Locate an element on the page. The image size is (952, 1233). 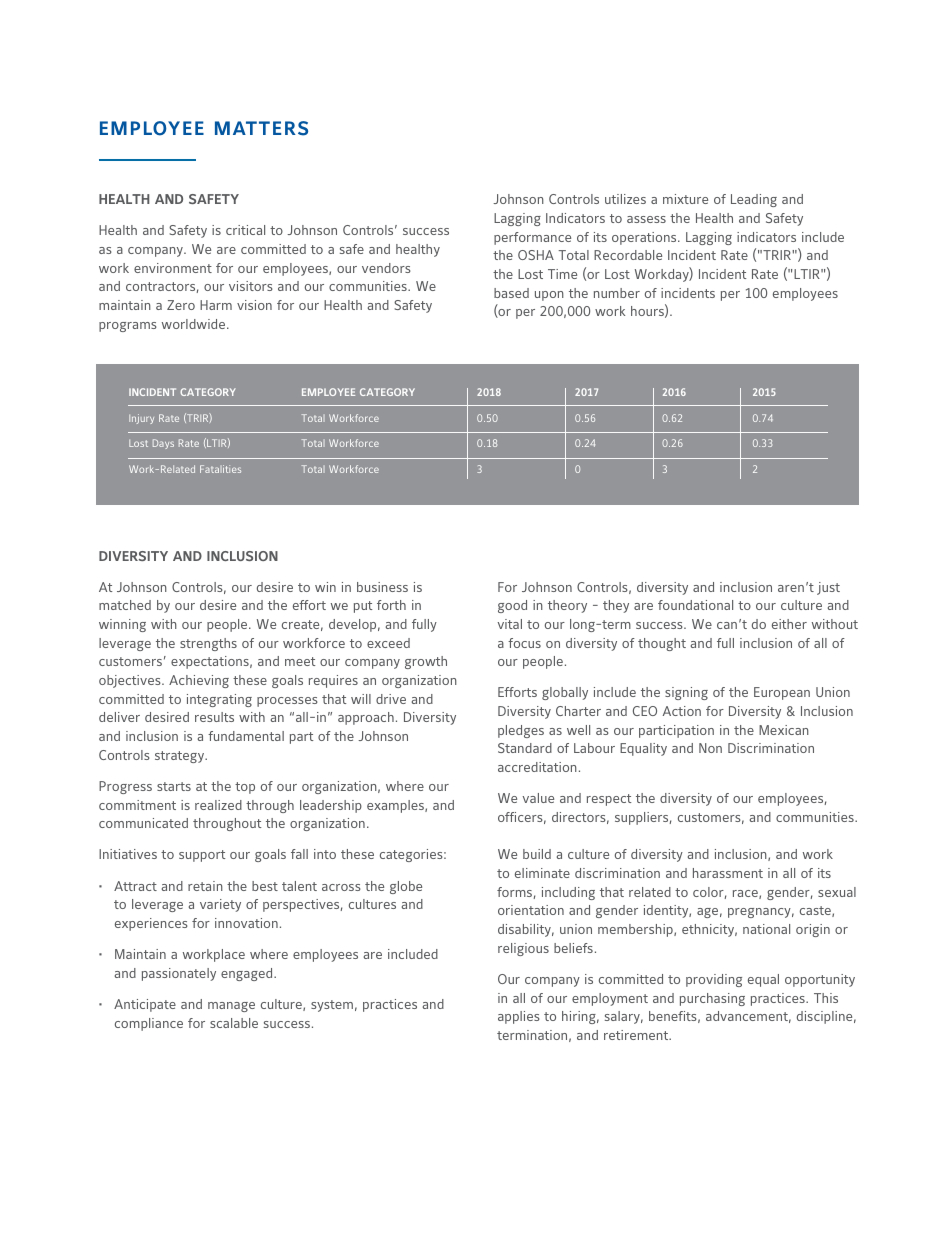
matched is located at coordinates (125, 605).
